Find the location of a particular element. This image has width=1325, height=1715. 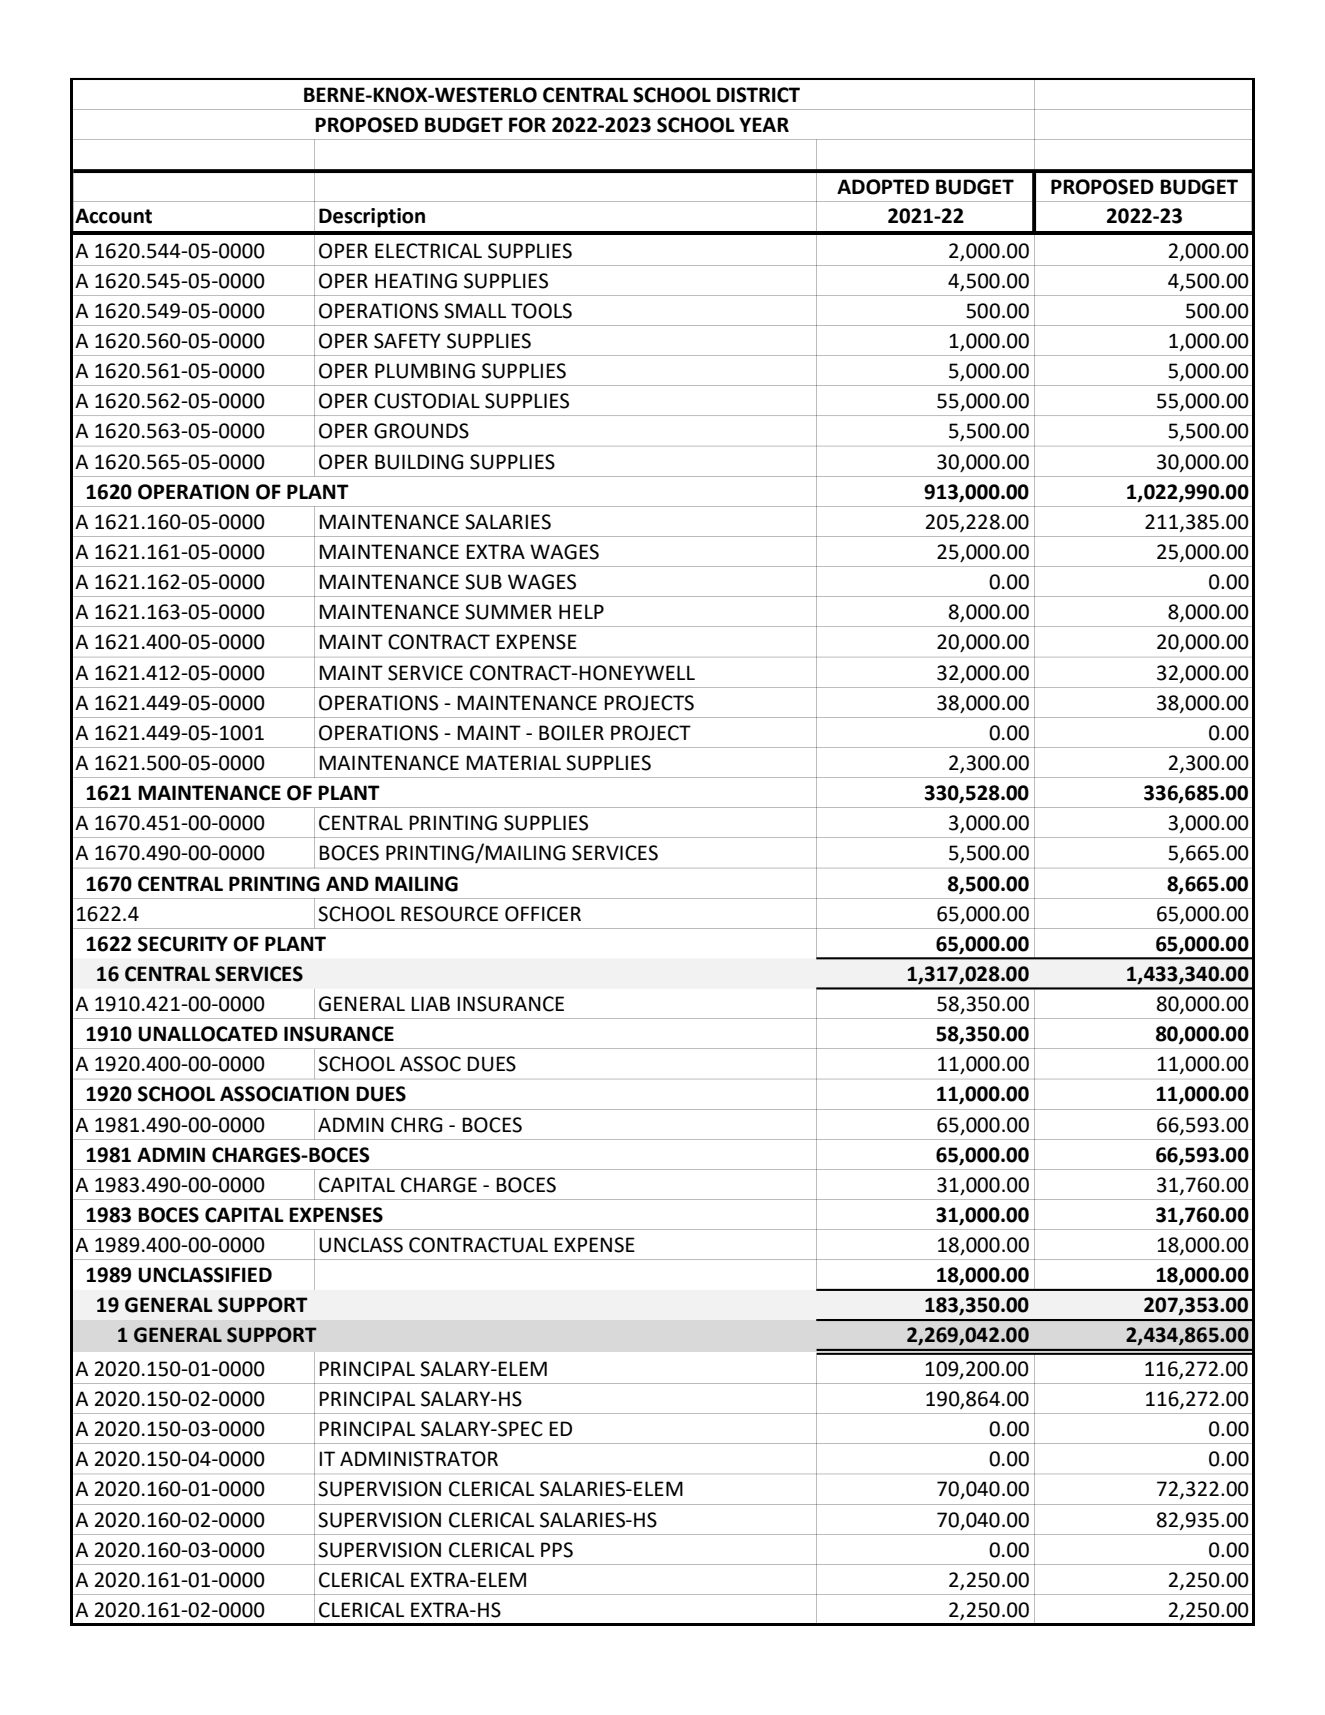

SECURITY is located at coordinates (183, 944).
